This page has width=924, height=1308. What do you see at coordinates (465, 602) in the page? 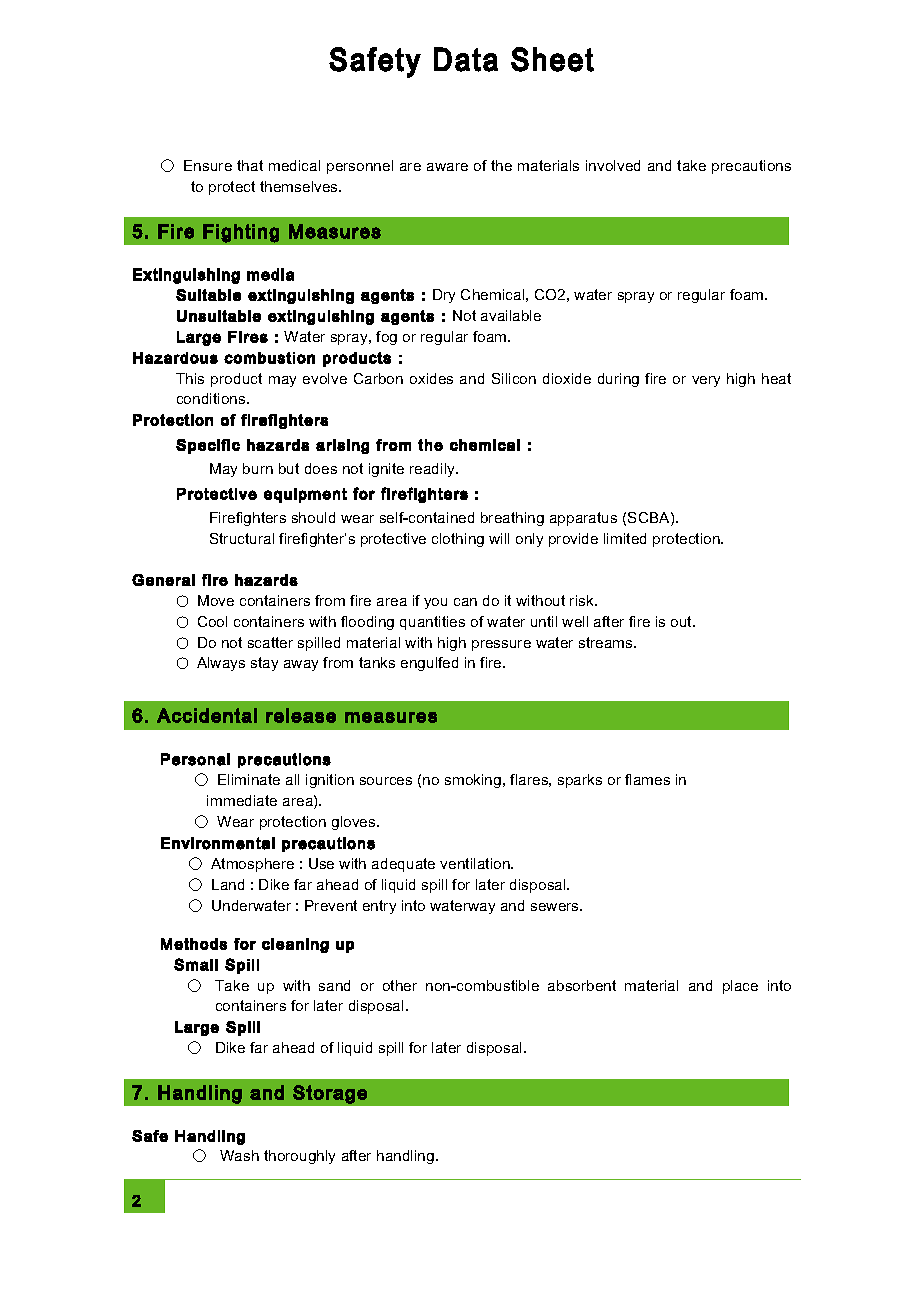
I see `can` at bounding box center [465, 602].
